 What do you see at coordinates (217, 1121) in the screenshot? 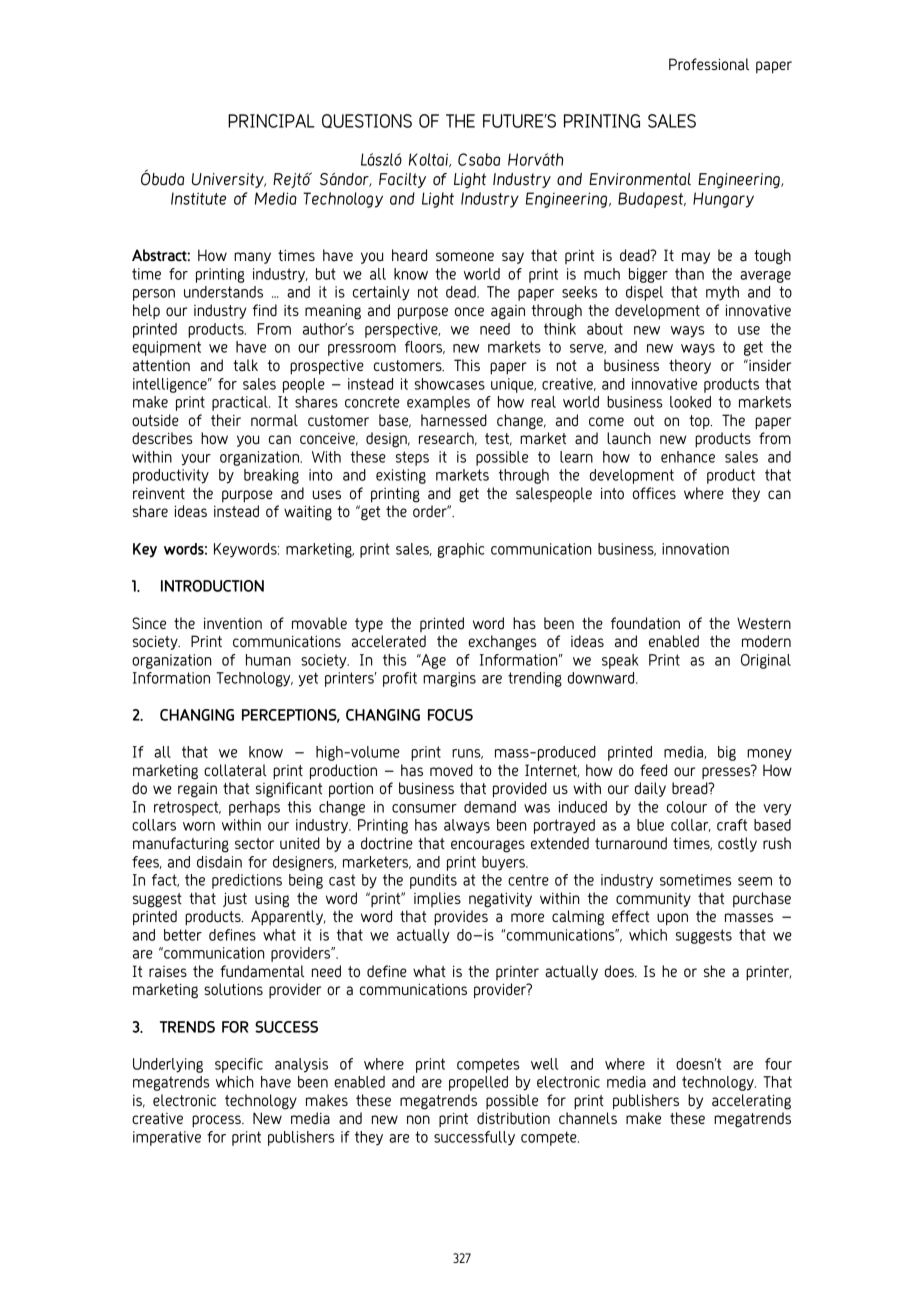
I see `process` at bounding box center [217, 1121].
